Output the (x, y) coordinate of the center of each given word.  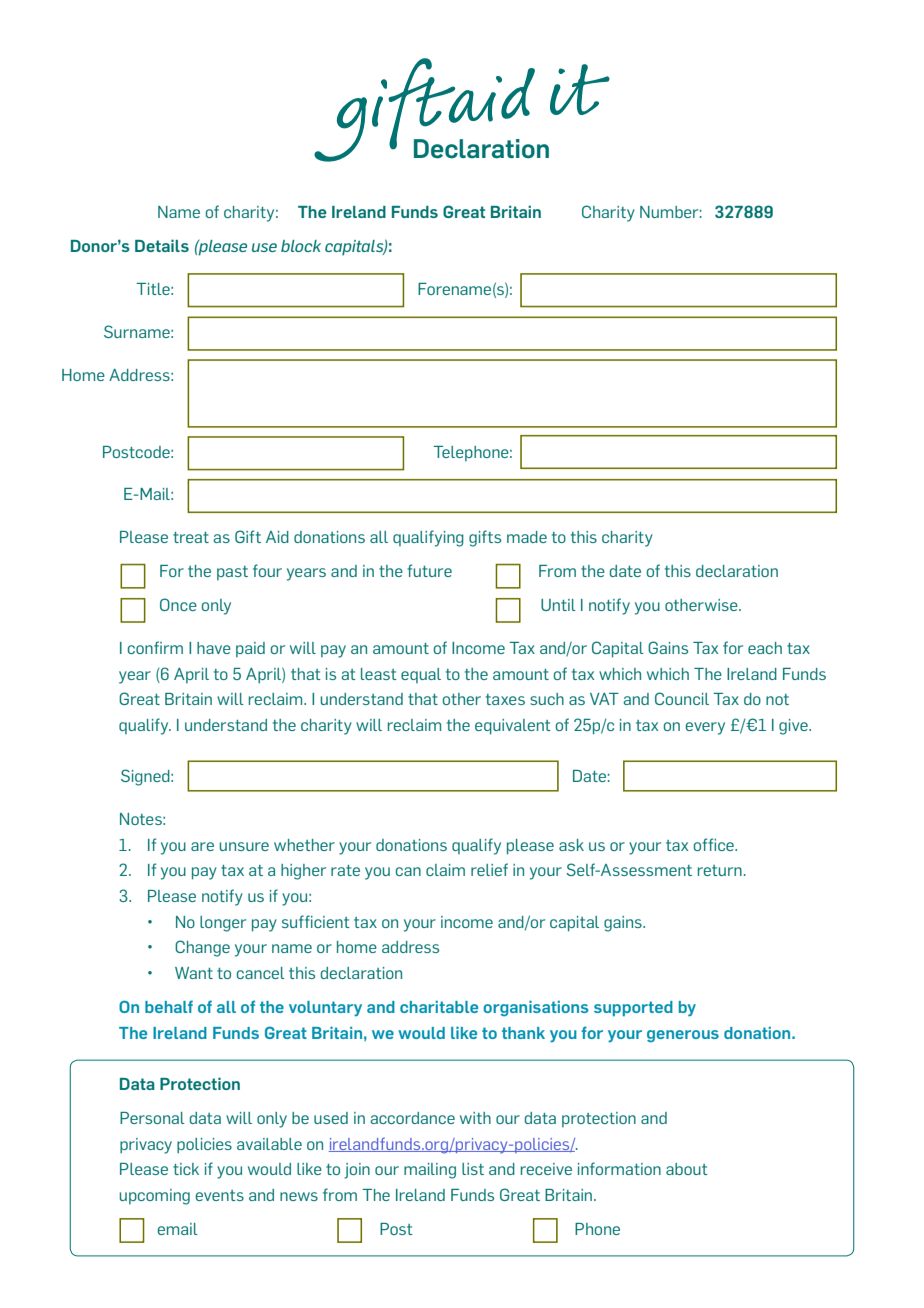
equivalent (513, 727)
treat (191, 537)
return (720, 870)
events (220, 1195)
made (527, 537)
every (705, 728)
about (687, 1169)
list (473, 1169)
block (301, 246)
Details (162, 245)
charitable (439, 1007)
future (429, 570)
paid (250, 649)
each (765, 648)
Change (202, 948)
